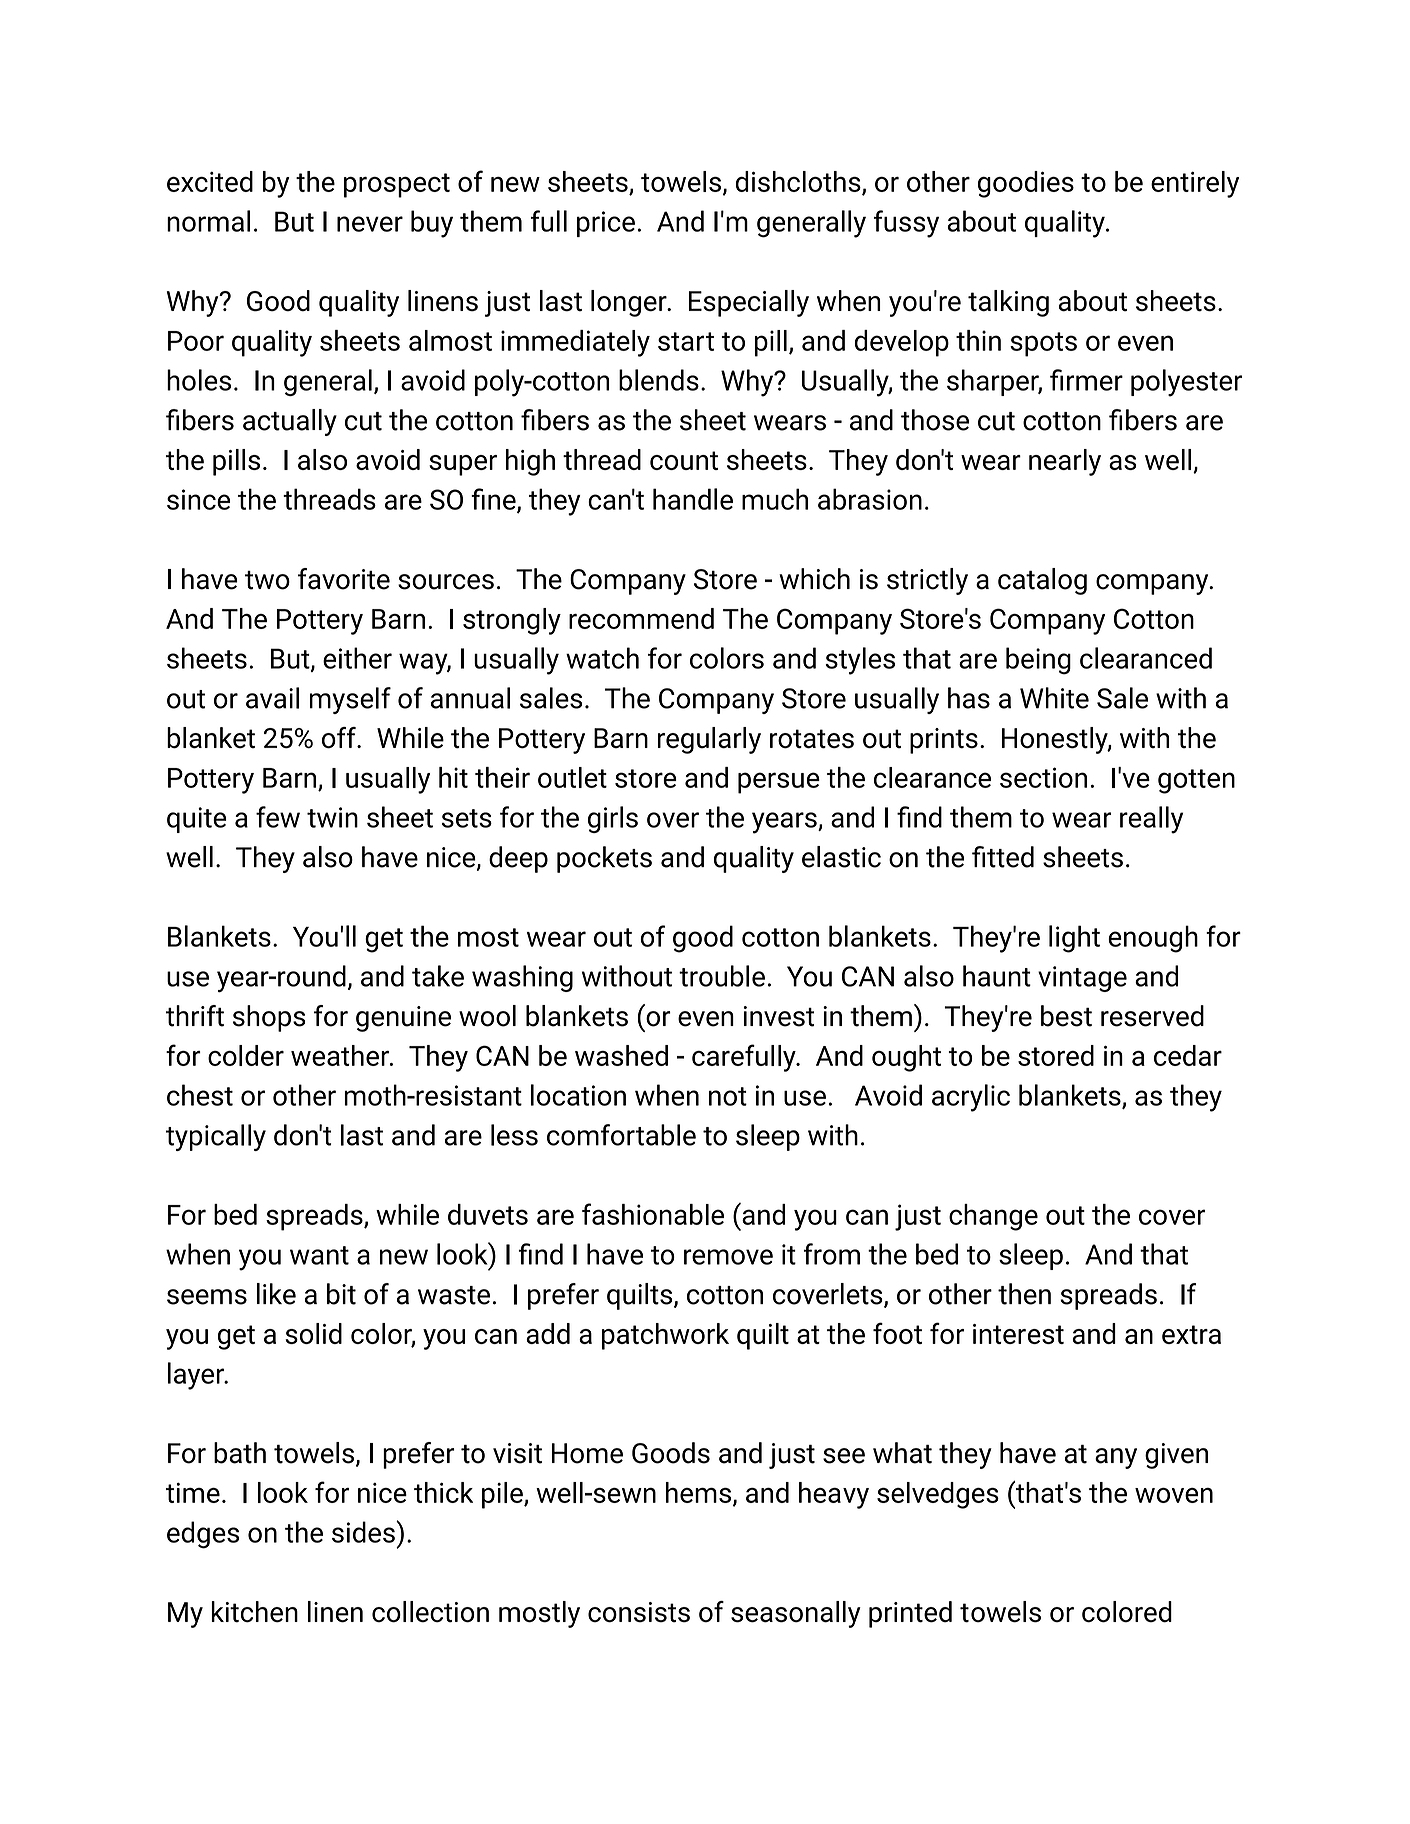  What do you see at coordinates (364, 1532) in the page?
I see `sides` at bounding box center [364, 1532].
